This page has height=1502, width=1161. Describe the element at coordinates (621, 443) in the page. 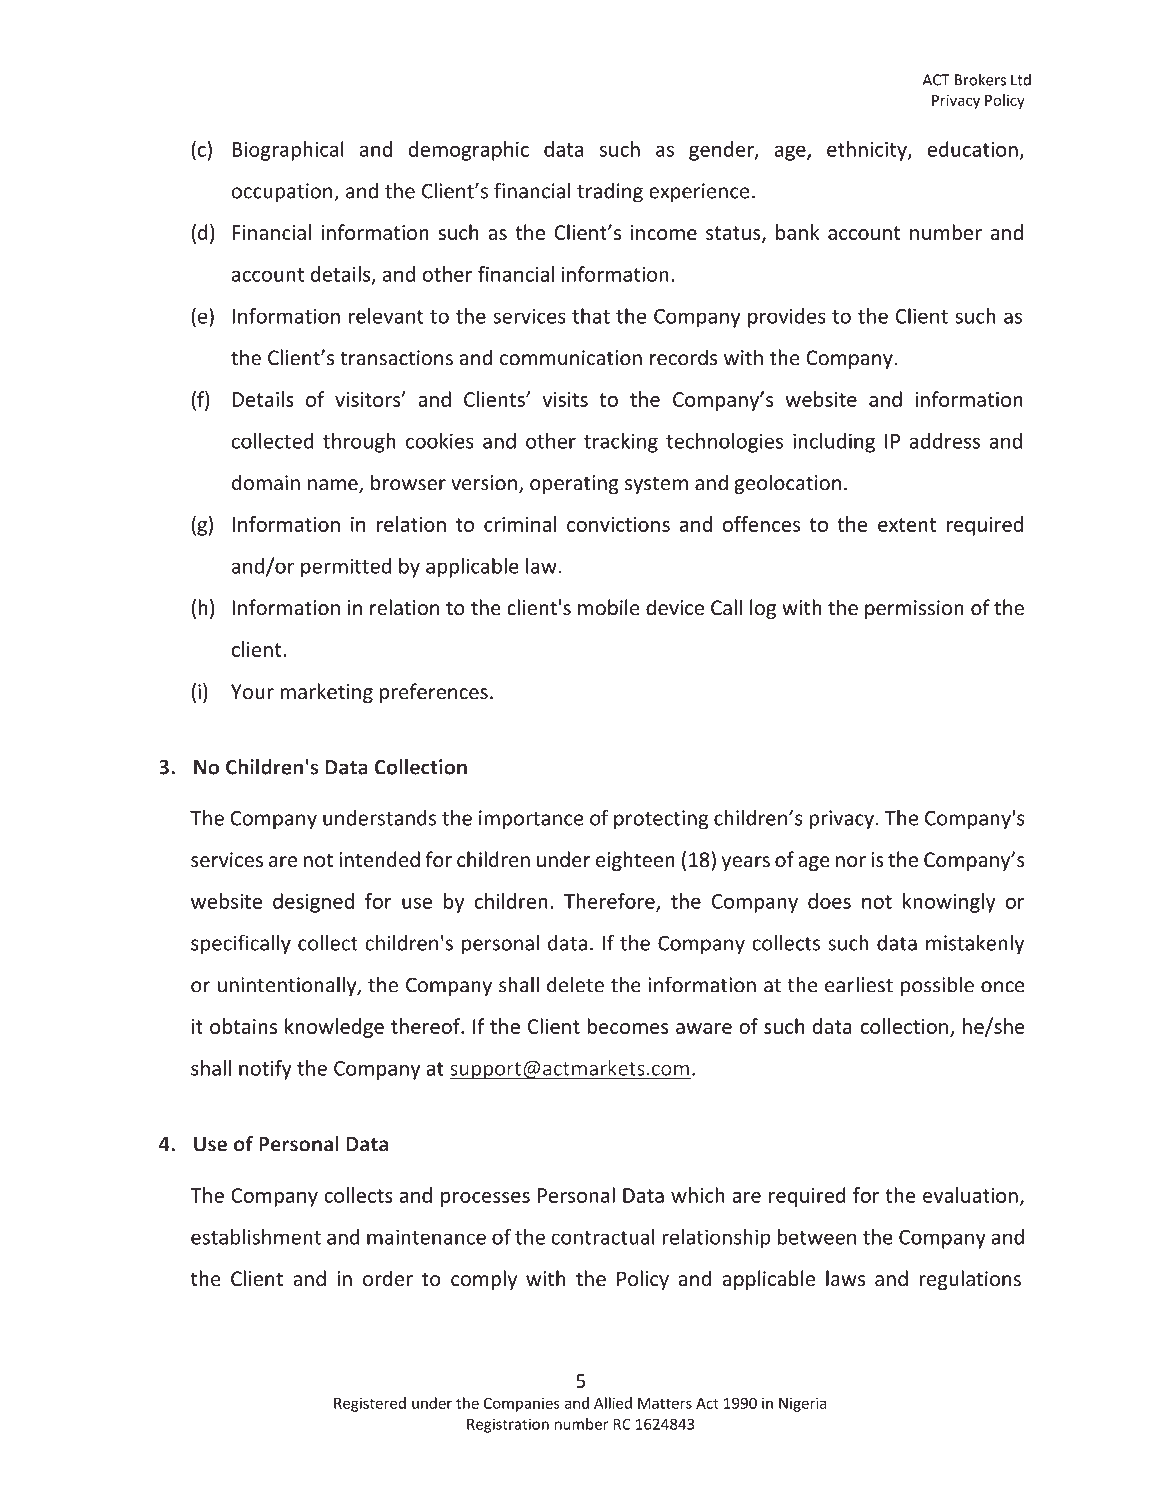

I see `tracking` at that location.
